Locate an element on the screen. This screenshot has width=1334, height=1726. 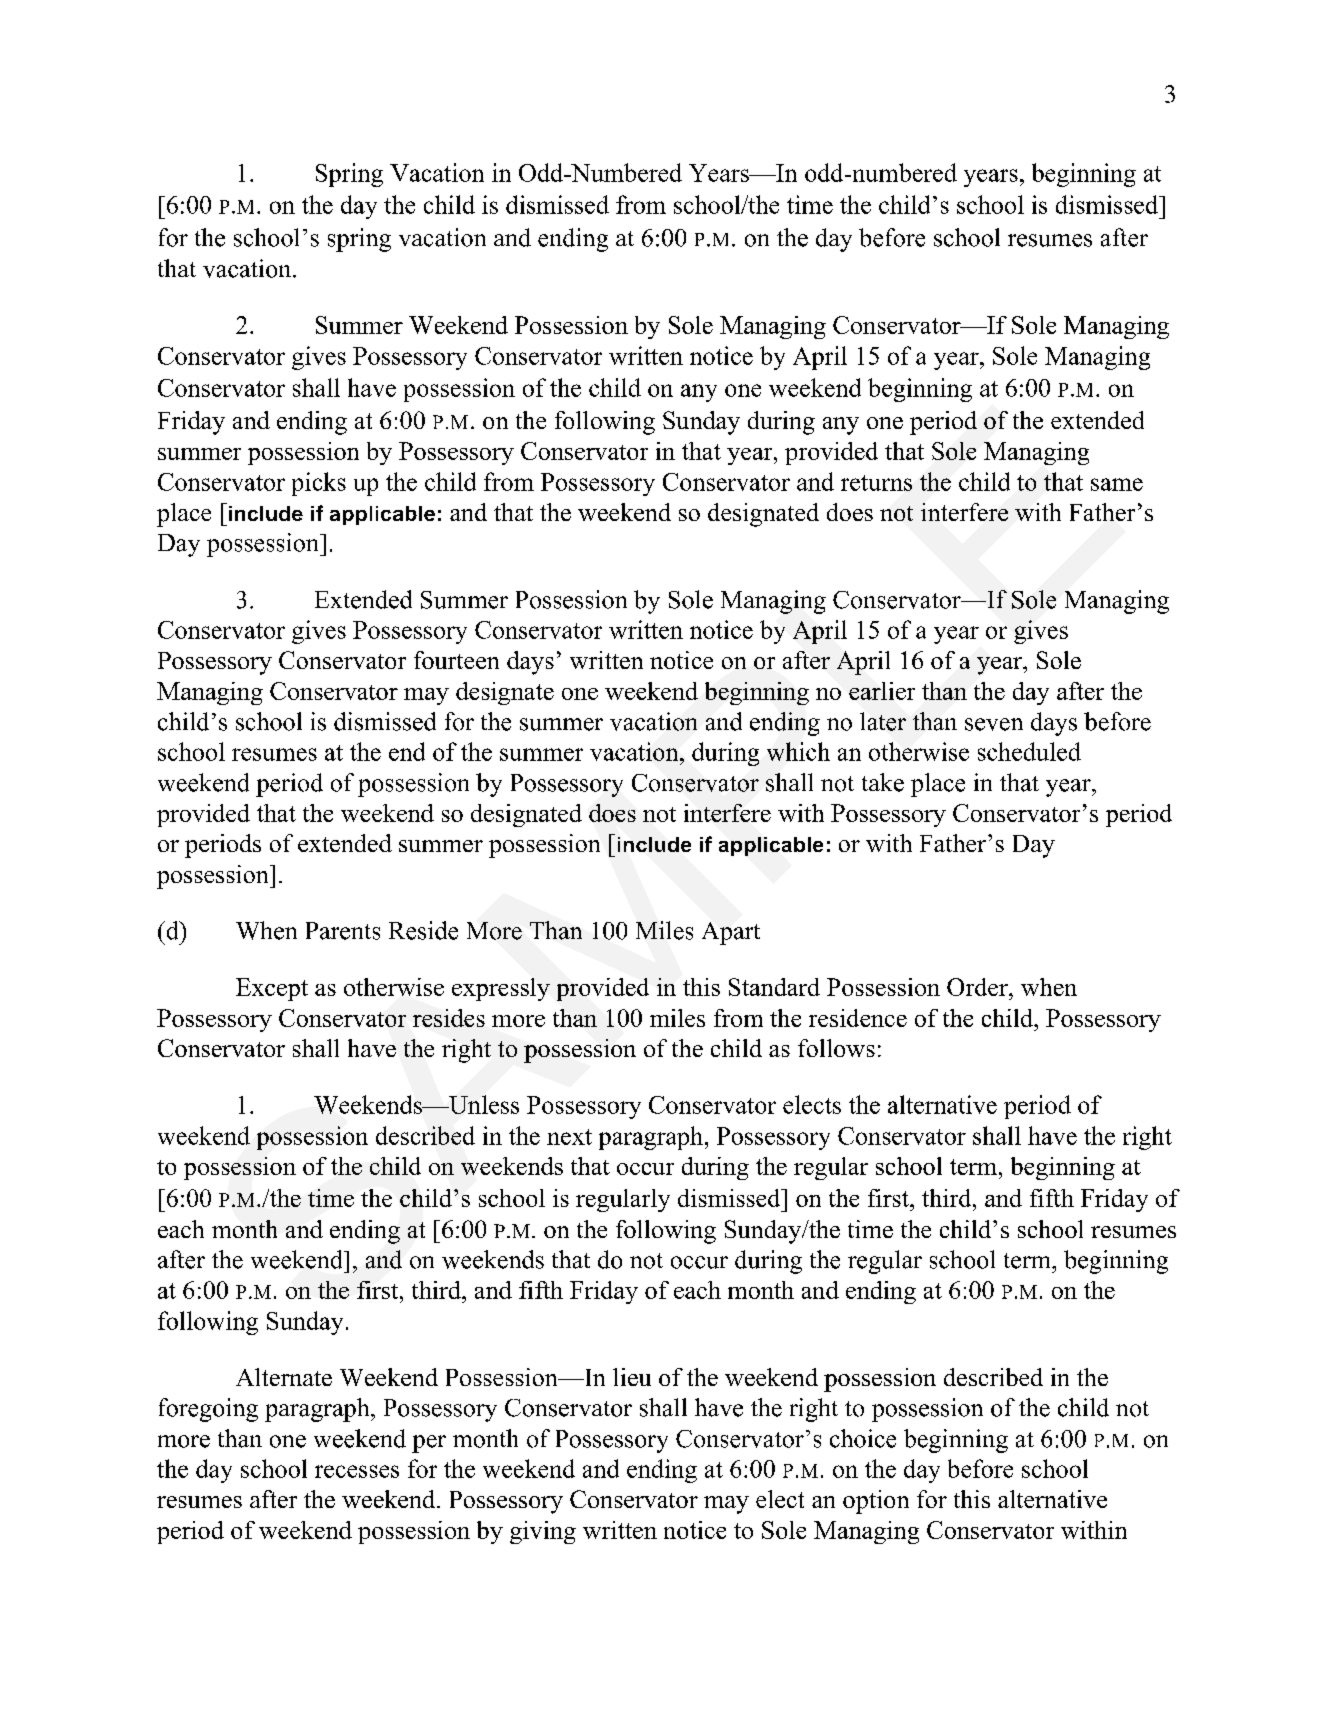
giving is located at coordinates (543, 1532).
